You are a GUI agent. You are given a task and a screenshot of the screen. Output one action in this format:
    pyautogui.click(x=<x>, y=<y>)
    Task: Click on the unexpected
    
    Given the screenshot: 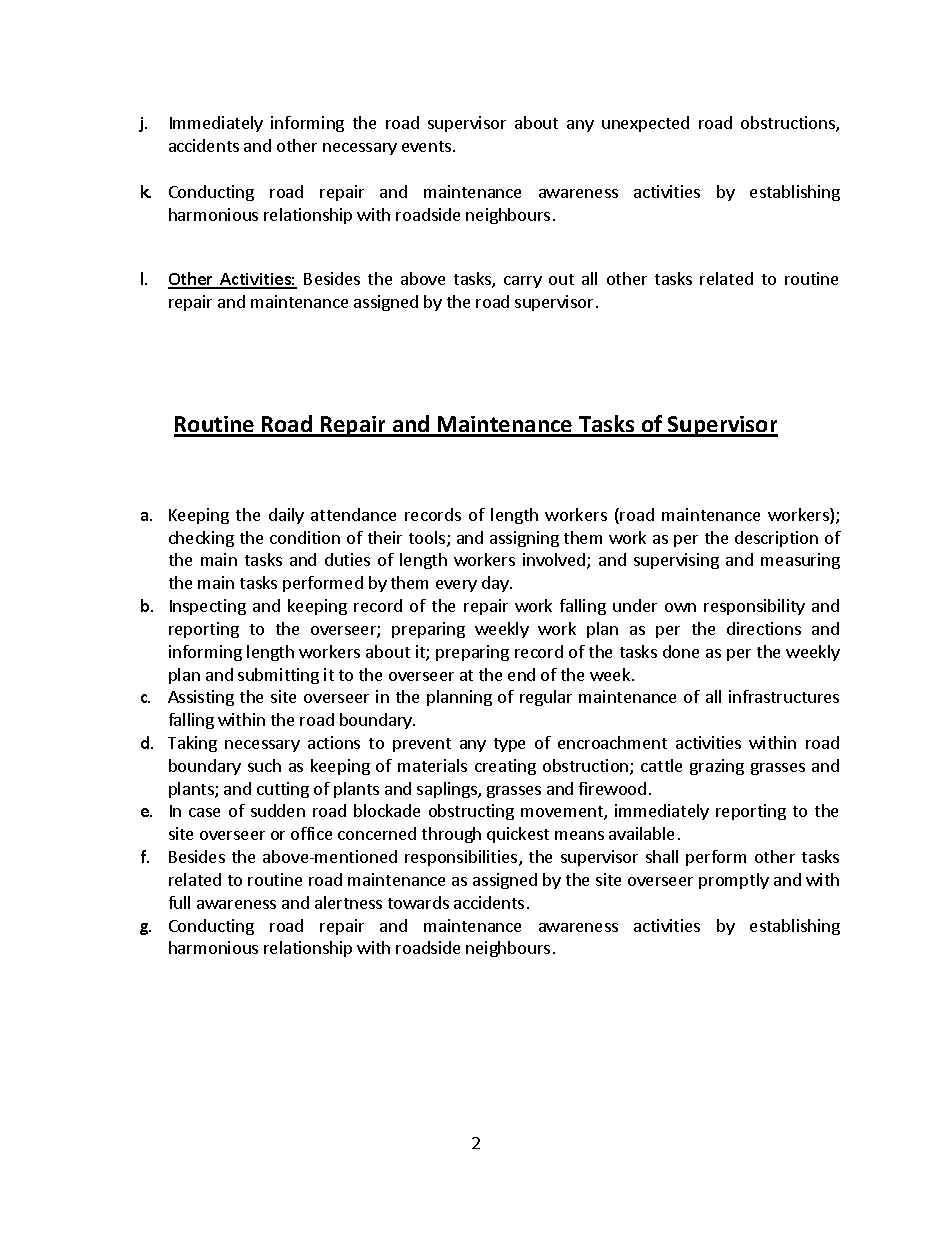 What is the action you would take?
    pyautogui.click(x=645, y=124)
